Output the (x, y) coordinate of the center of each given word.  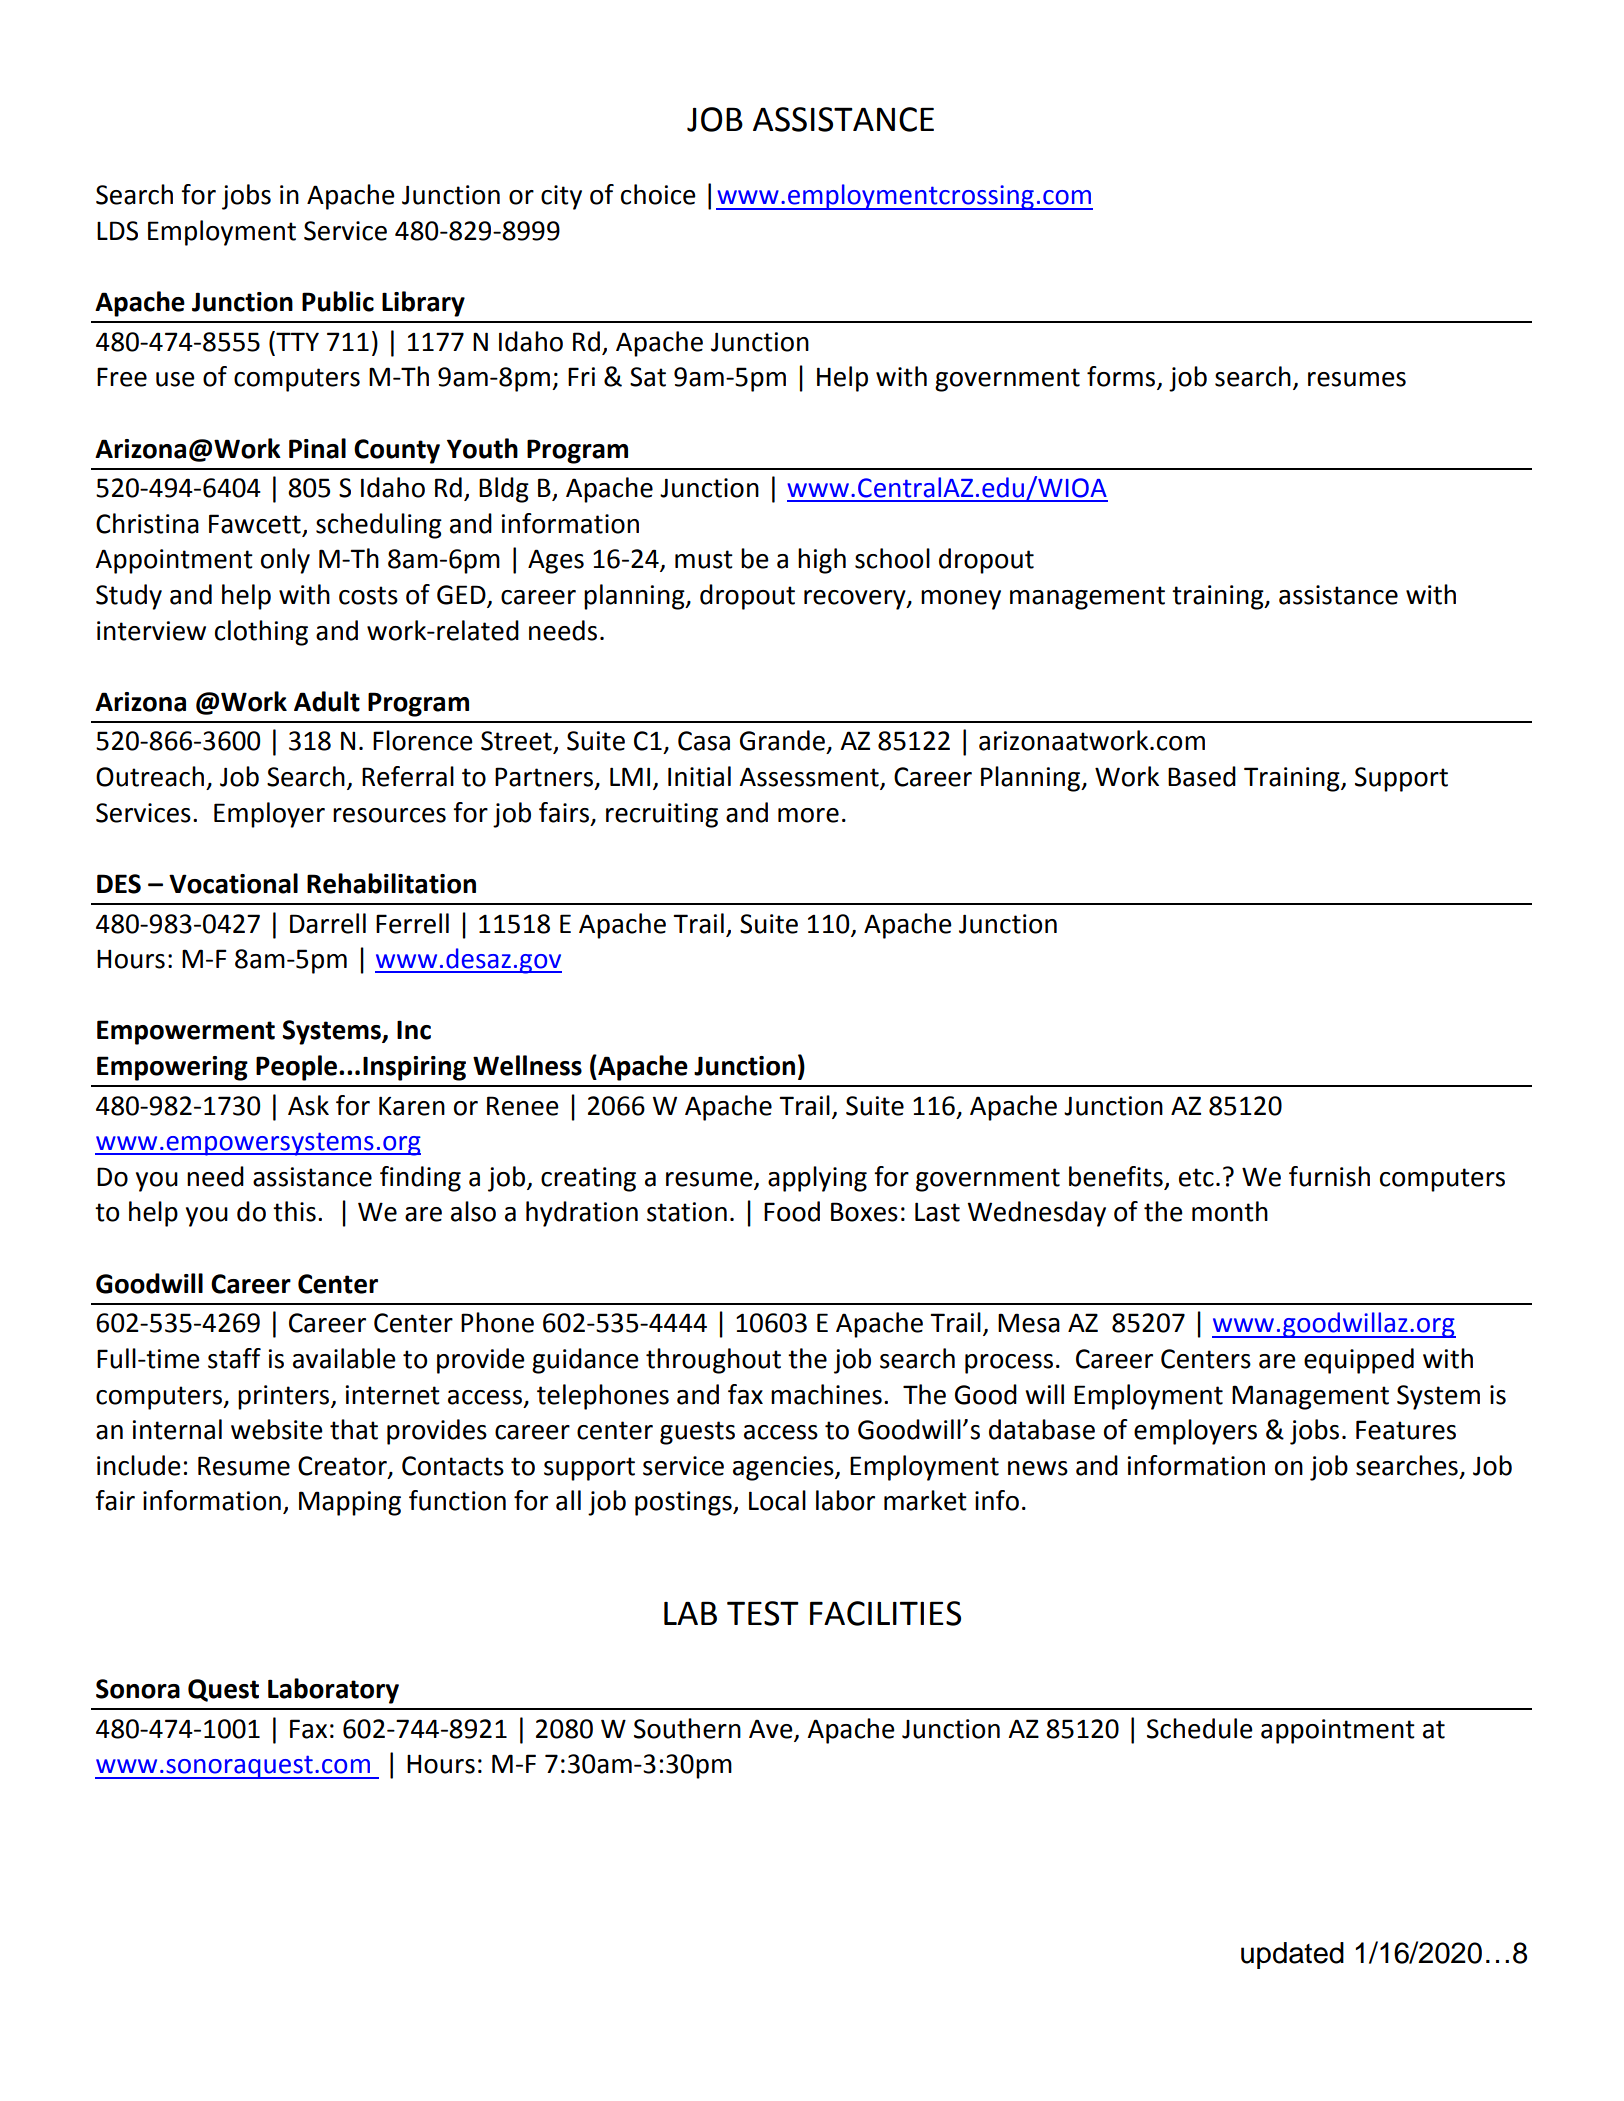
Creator (343, 1466)
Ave (771, 1729)
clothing (261, 633)
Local (777, 1500)
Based (1202, 776)
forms (1122, 377)
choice (658, 194)
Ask (308, 1105)
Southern (687, 1728)
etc (1196, 1177)
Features (1406, 1430)
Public (338, 301)
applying (817, 1179)
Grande (782, 740)
